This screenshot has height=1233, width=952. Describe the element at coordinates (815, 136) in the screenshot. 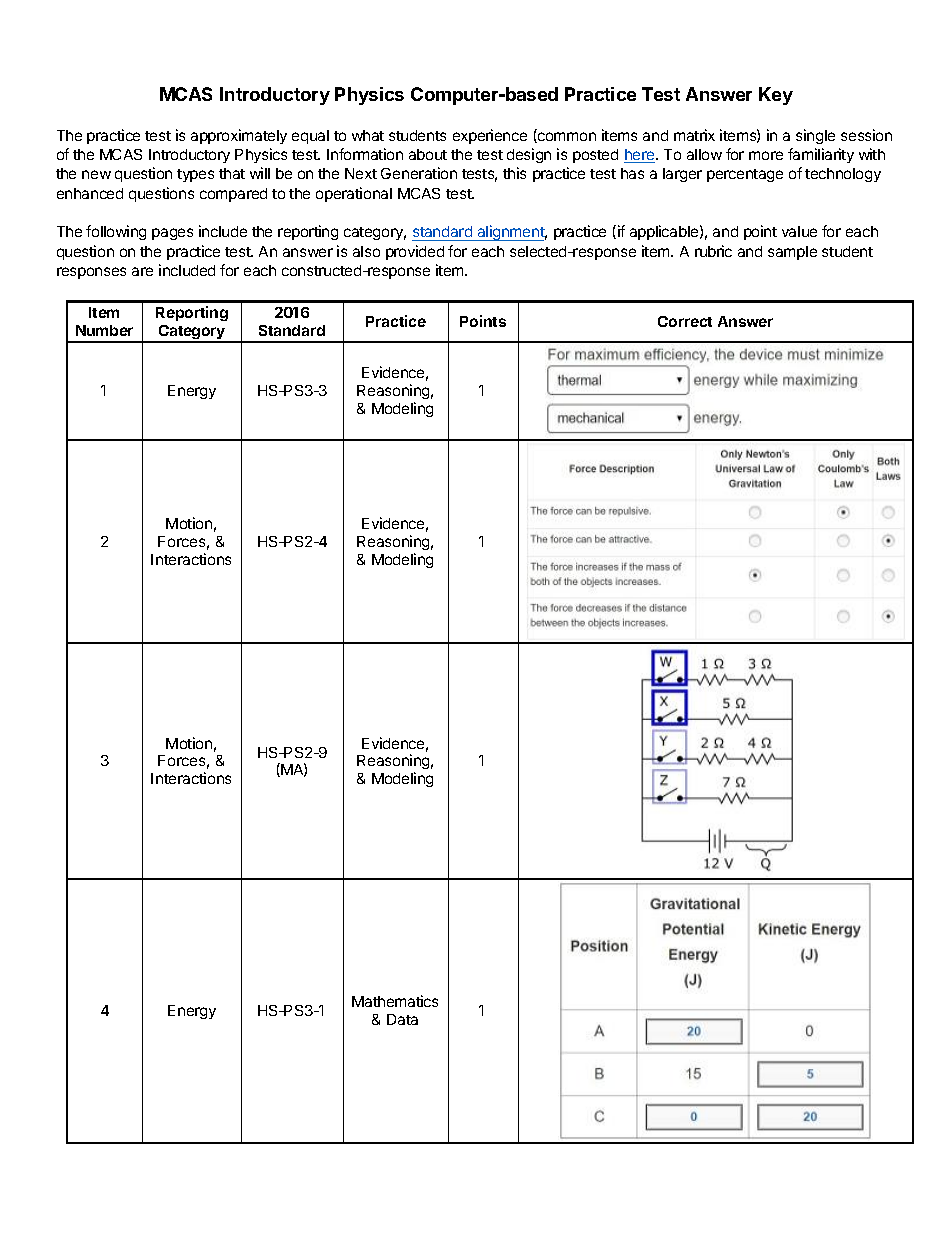

I see `single` at that location.
